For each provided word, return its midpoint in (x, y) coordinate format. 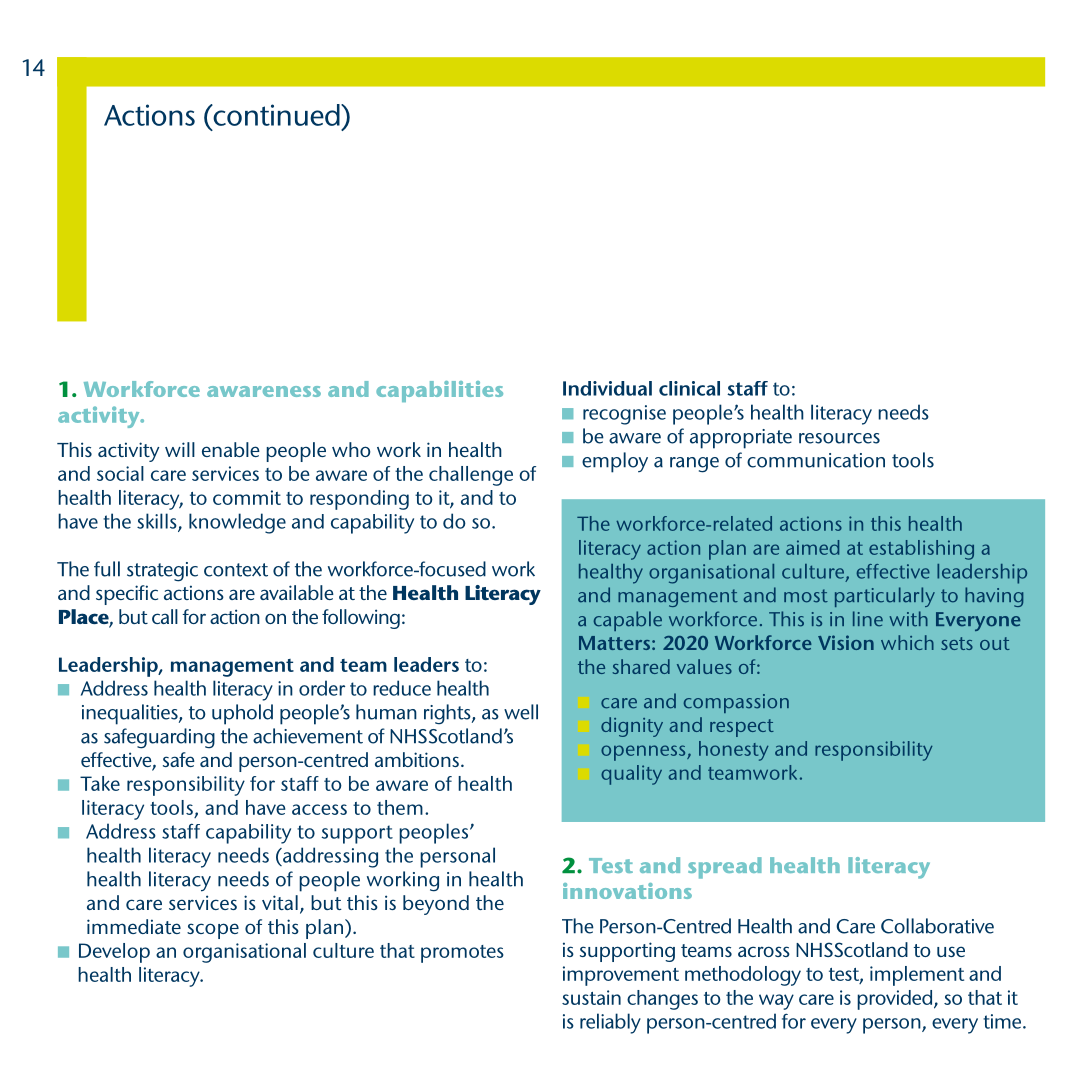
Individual (607, 388)
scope (213, 931)
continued (276, 115)
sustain (591, 997)
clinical (689, 388)
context (236, 570)
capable (628, 621)
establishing (921, 550)
